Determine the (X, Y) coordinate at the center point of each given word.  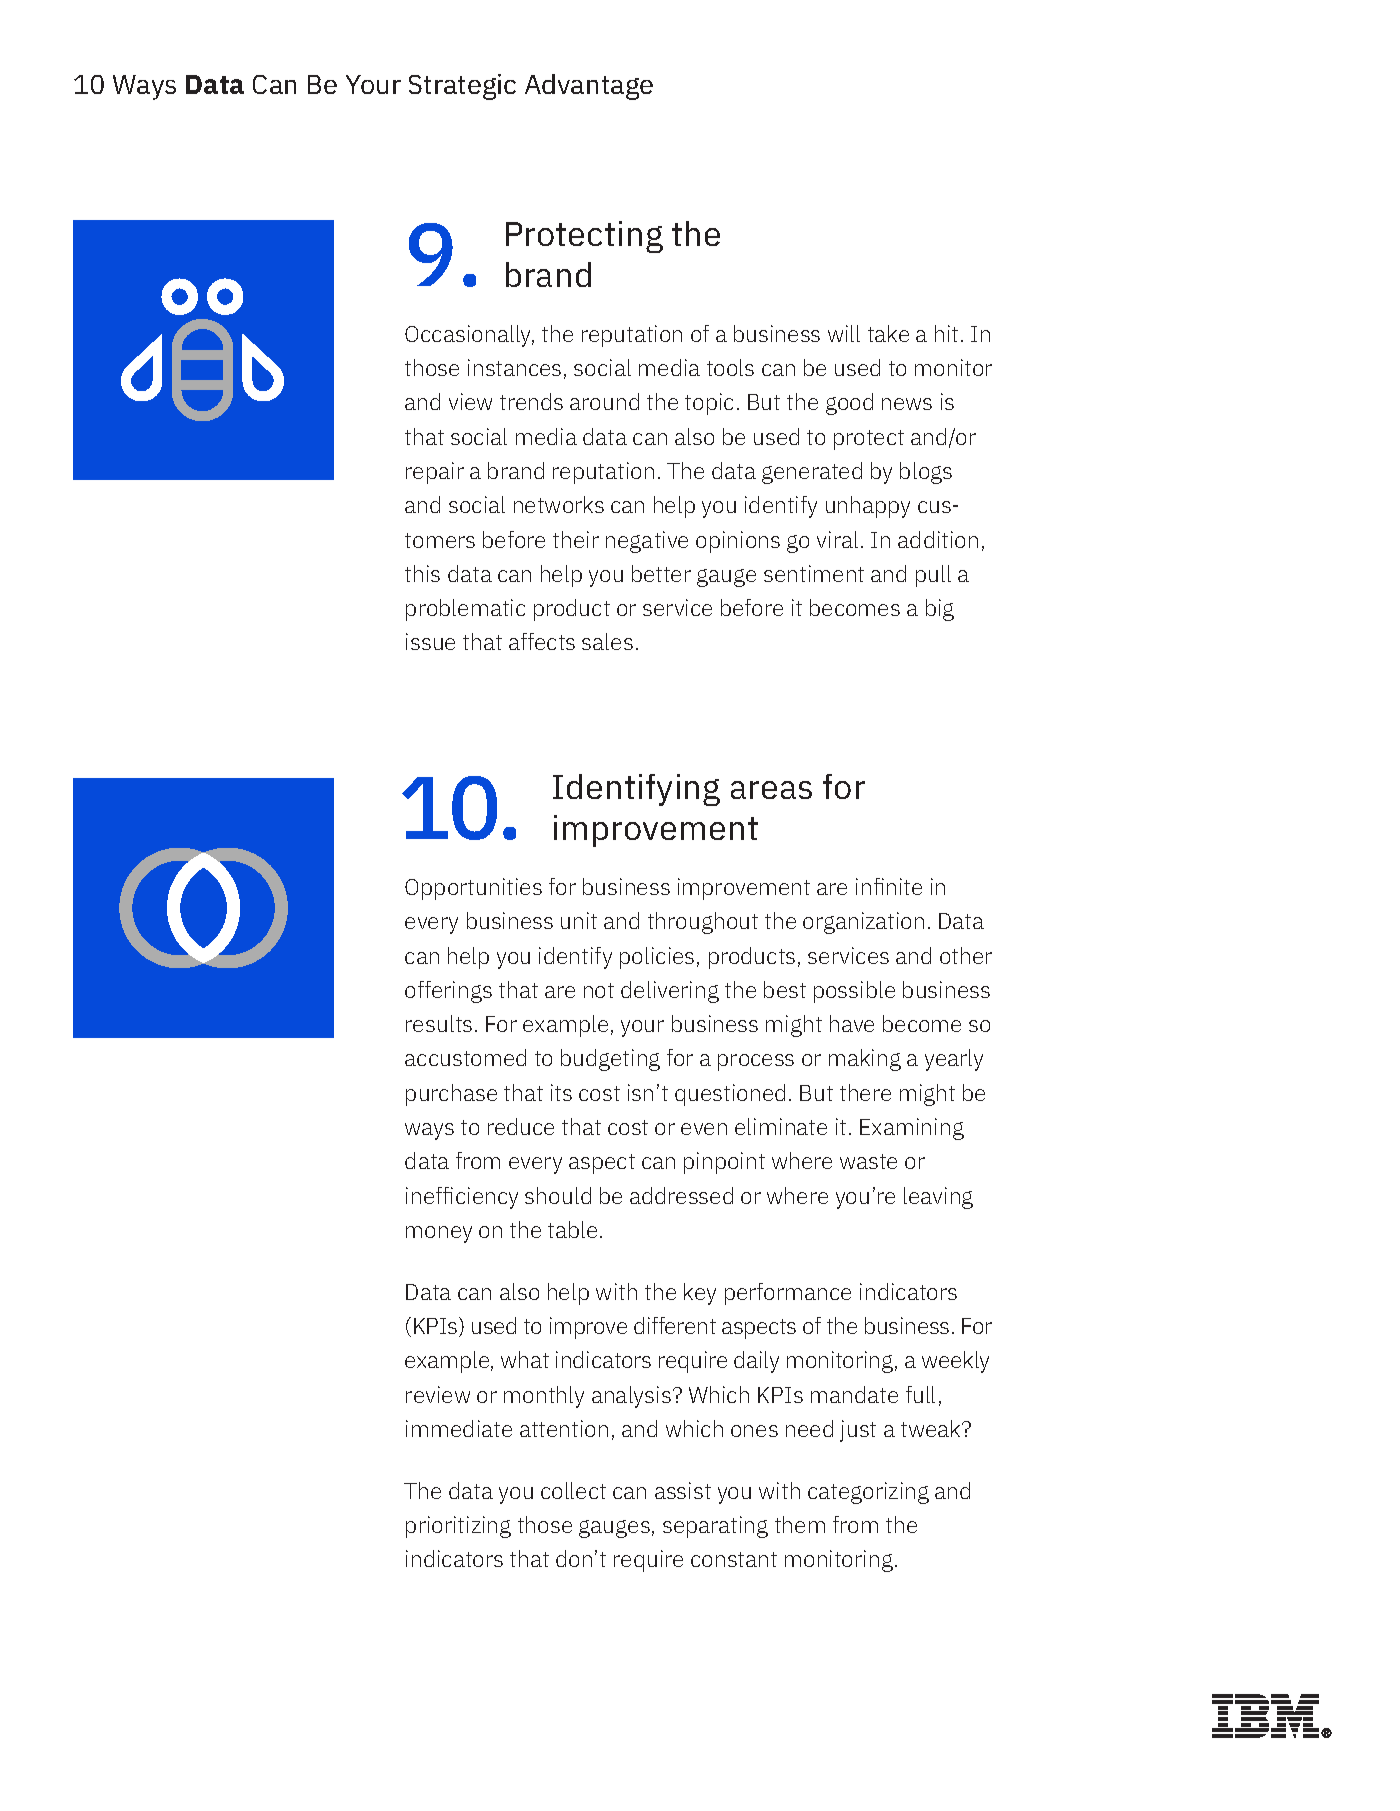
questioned (730, 1095)
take (888, 333)
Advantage (589, 87)
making (865, 1060)
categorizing (868, 1493)
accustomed (465, 1057)
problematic (465, 610)
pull (933, 576)
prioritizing (458, 1527)
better (661, 573)
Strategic (462, 87)
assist (683, 1490)
